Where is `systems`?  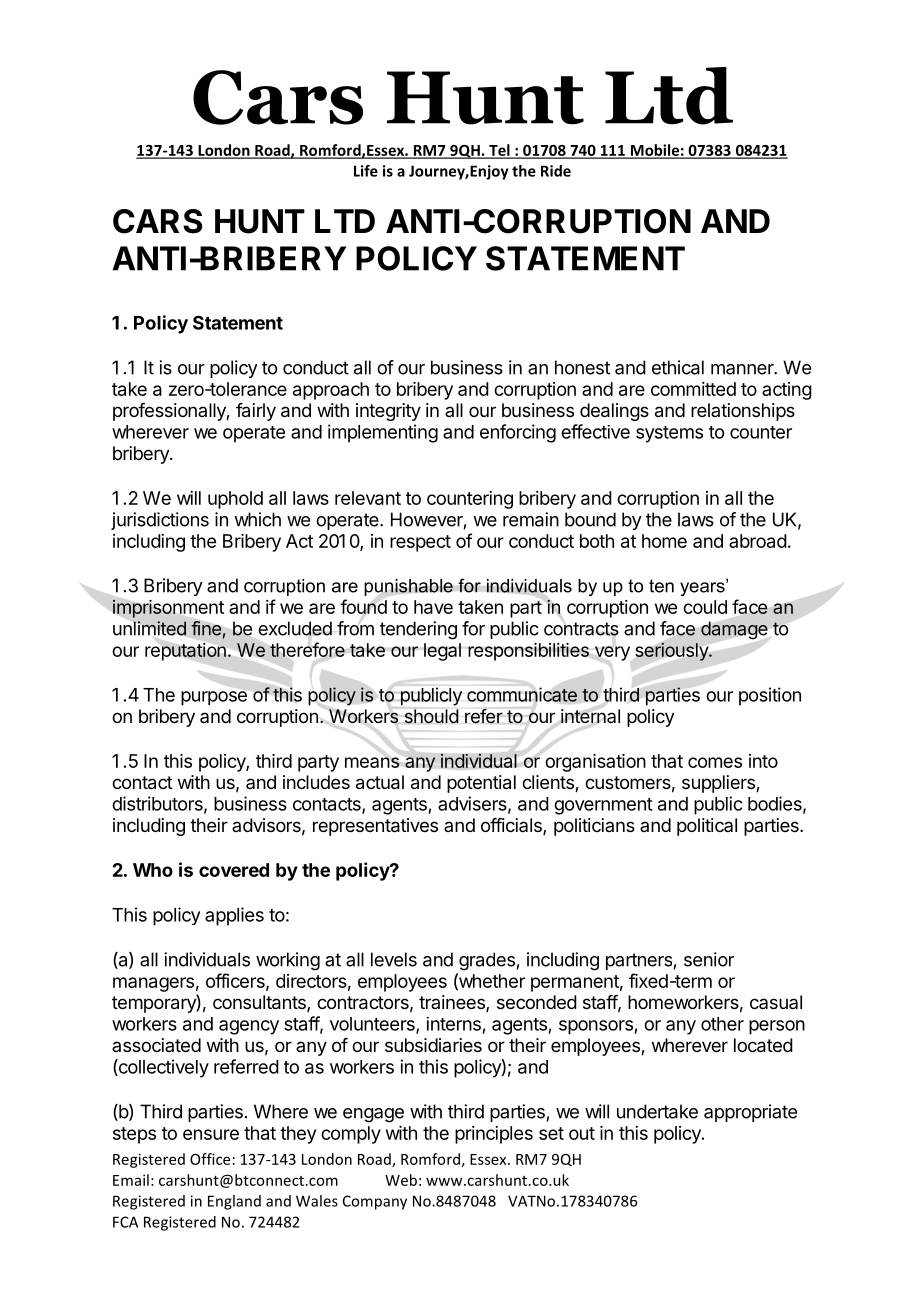
systems is located at coordinates (669, 434).
